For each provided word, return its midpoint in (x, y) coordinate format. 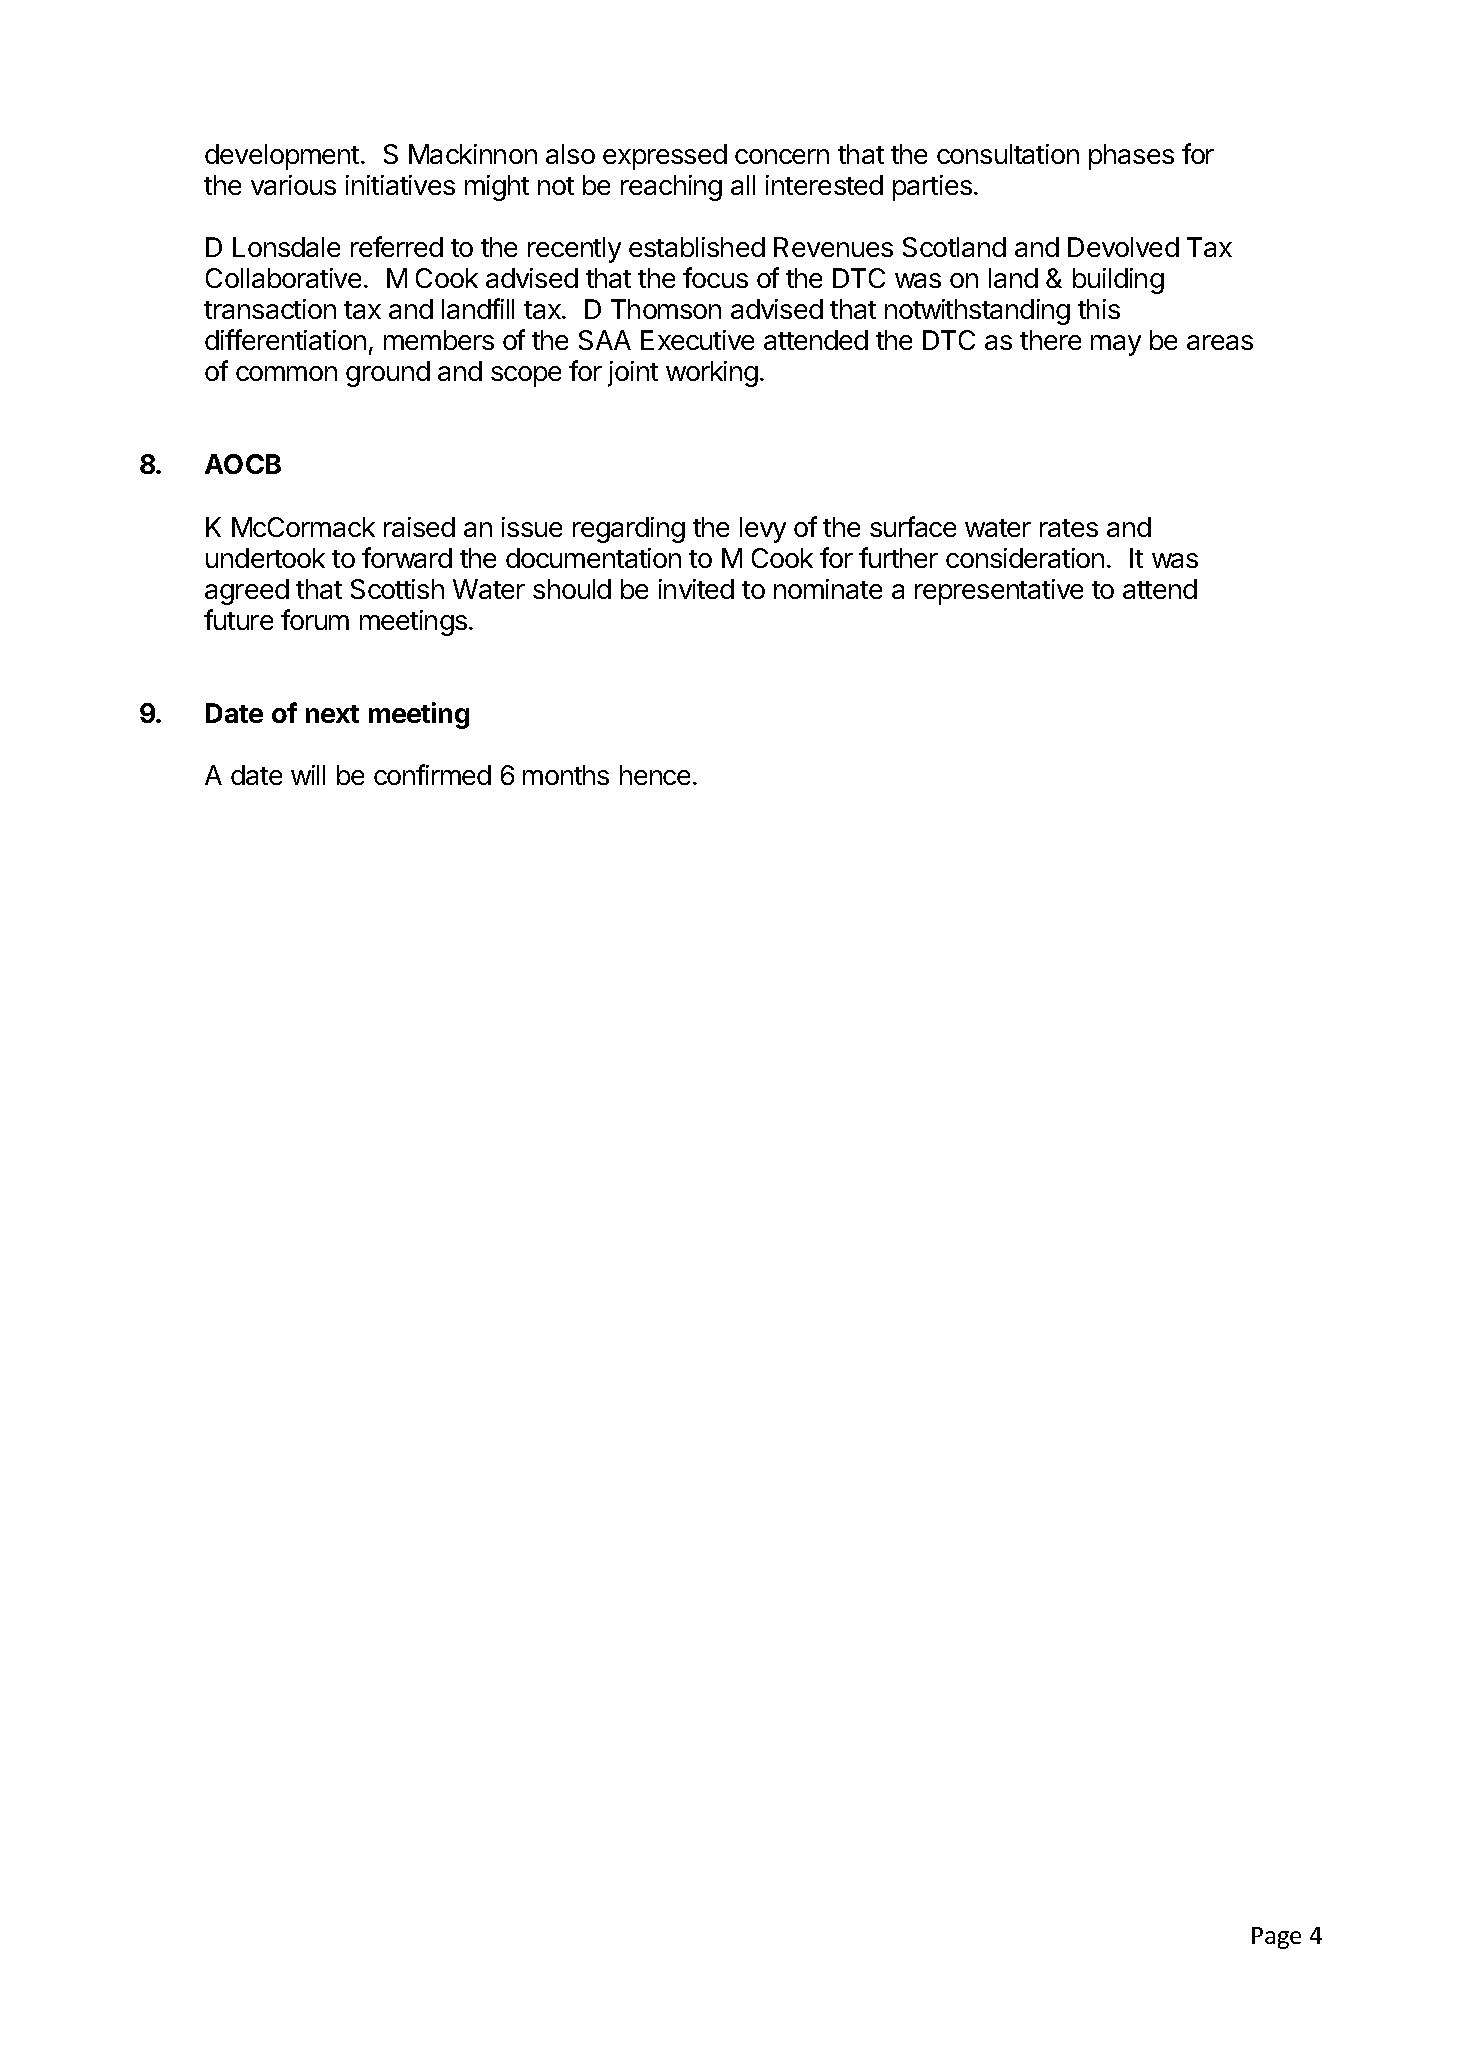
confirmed (432, 774)
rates (1069, 528)
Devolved (1123, 247)
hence (655, 775)
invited (696, 589)
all (743, 185)
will (308, 775)
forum (315, 619)
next (332, 714)
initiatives (400, 185)
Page (1276, 1938)
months (566, 775)
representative (999, 592)
